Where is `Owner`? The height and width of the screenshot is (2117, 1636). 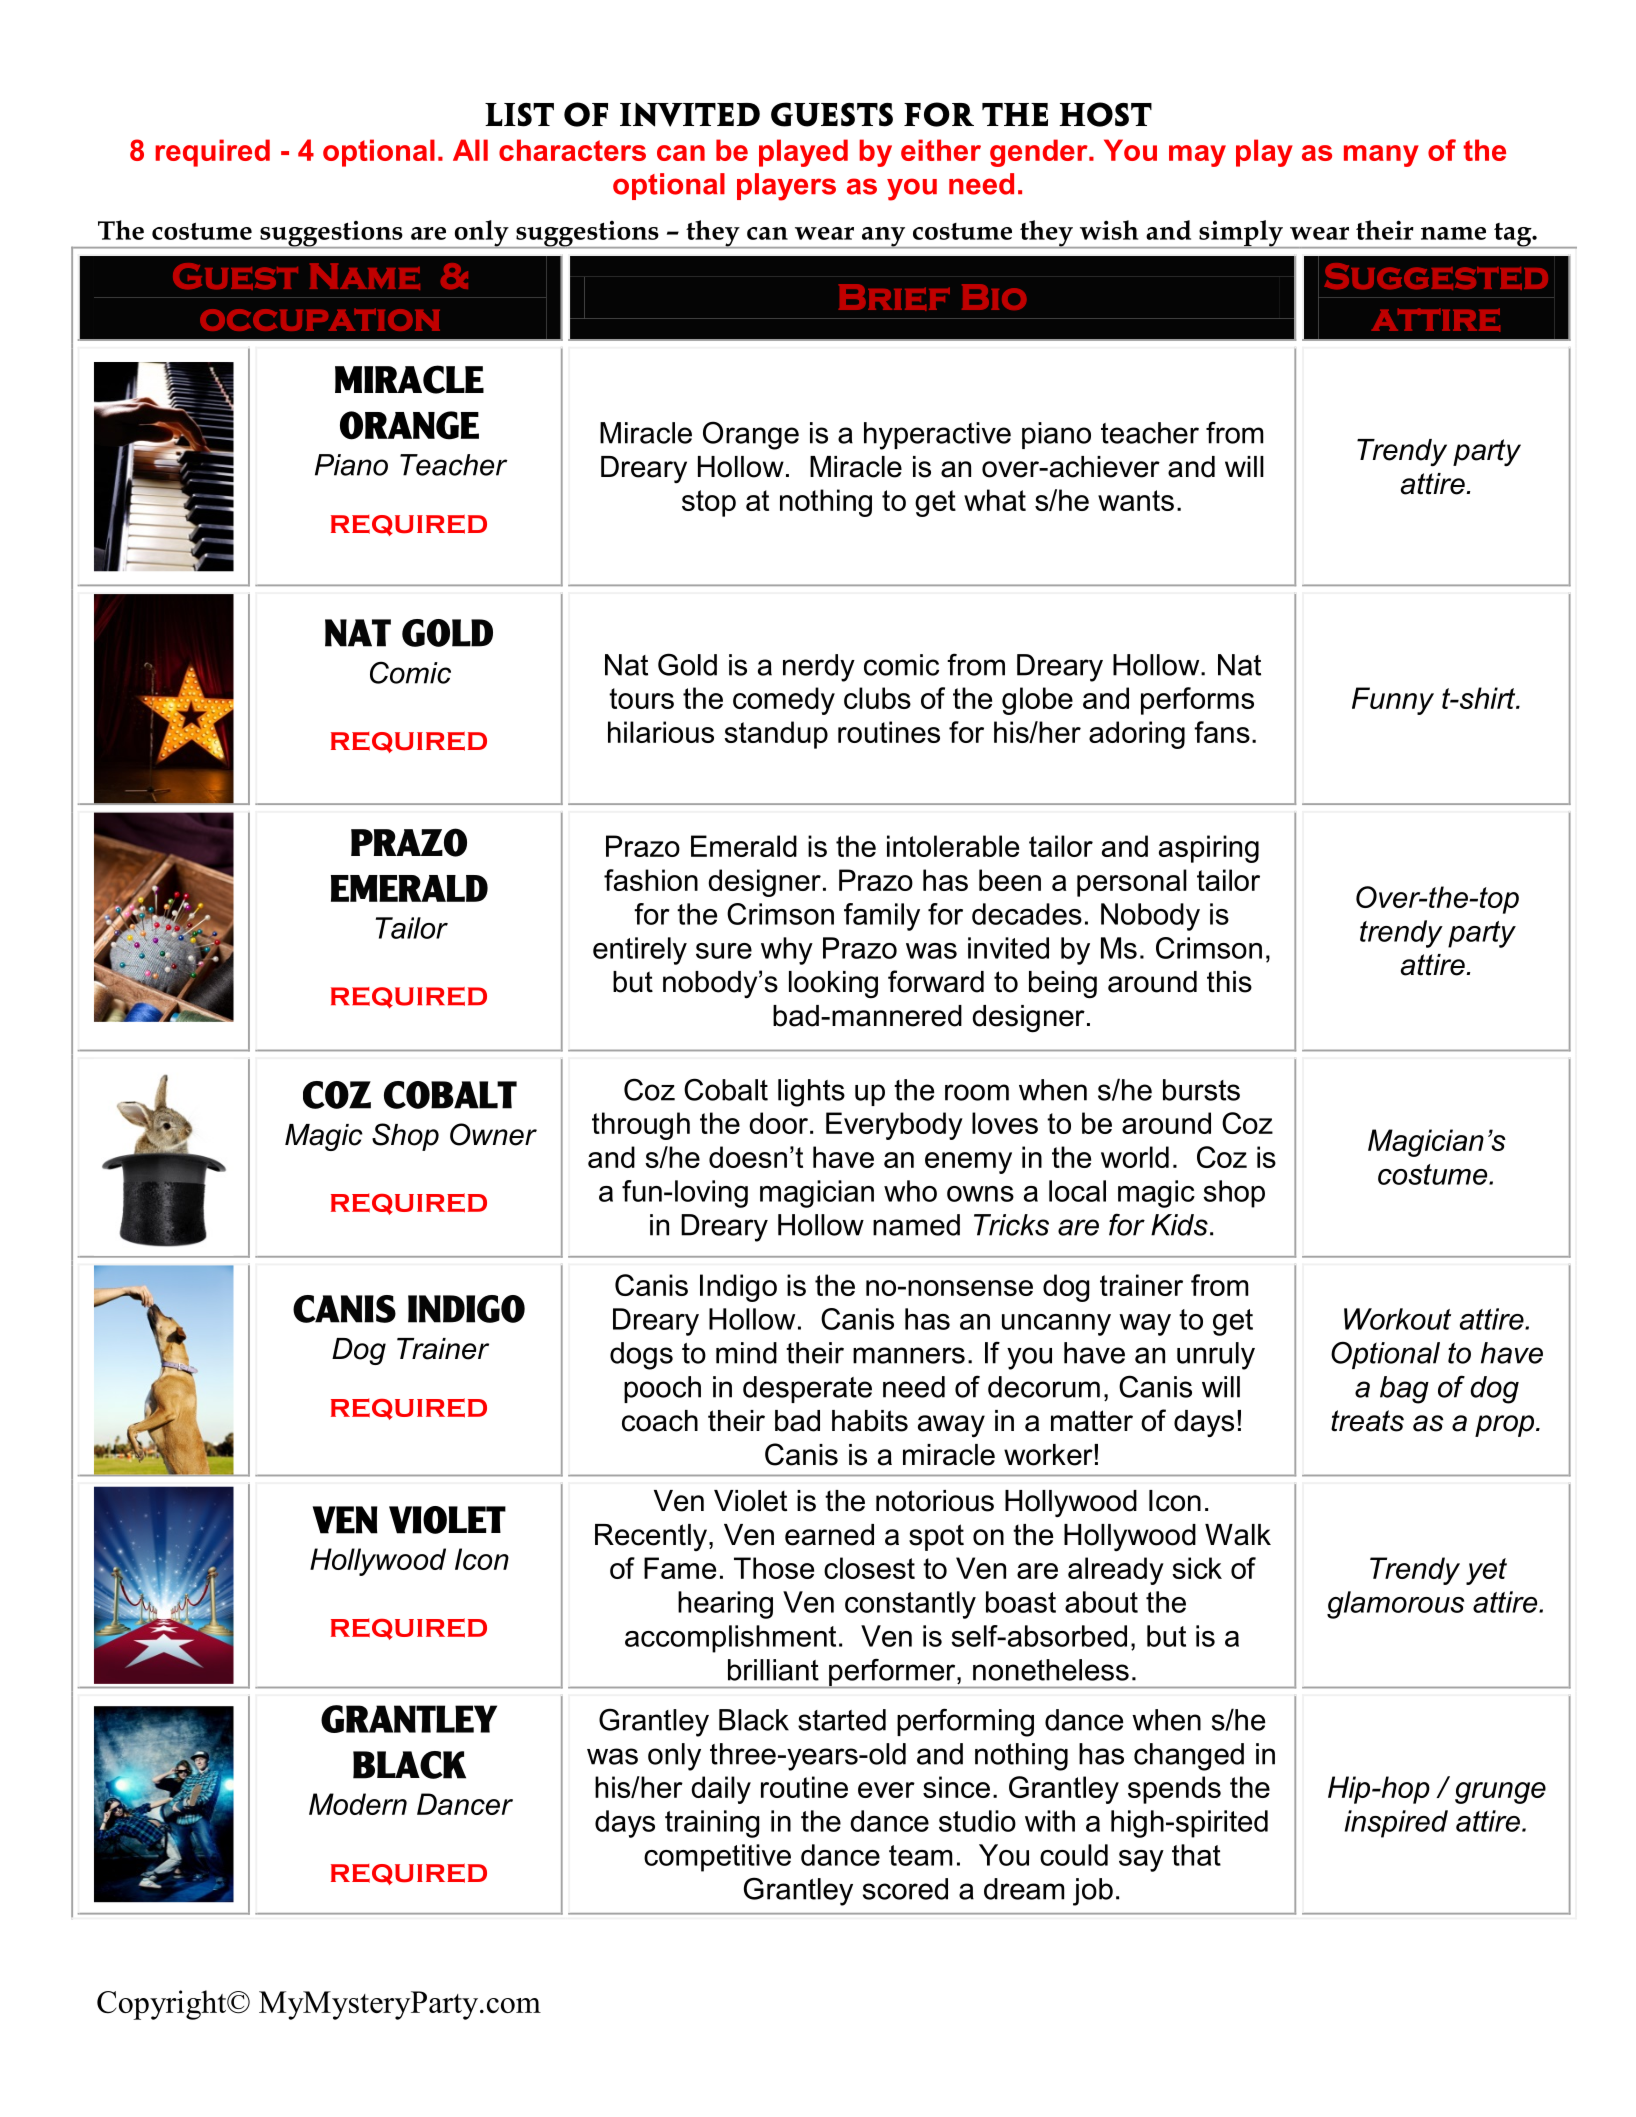 Owner is located at coordinates (493, 1134).
